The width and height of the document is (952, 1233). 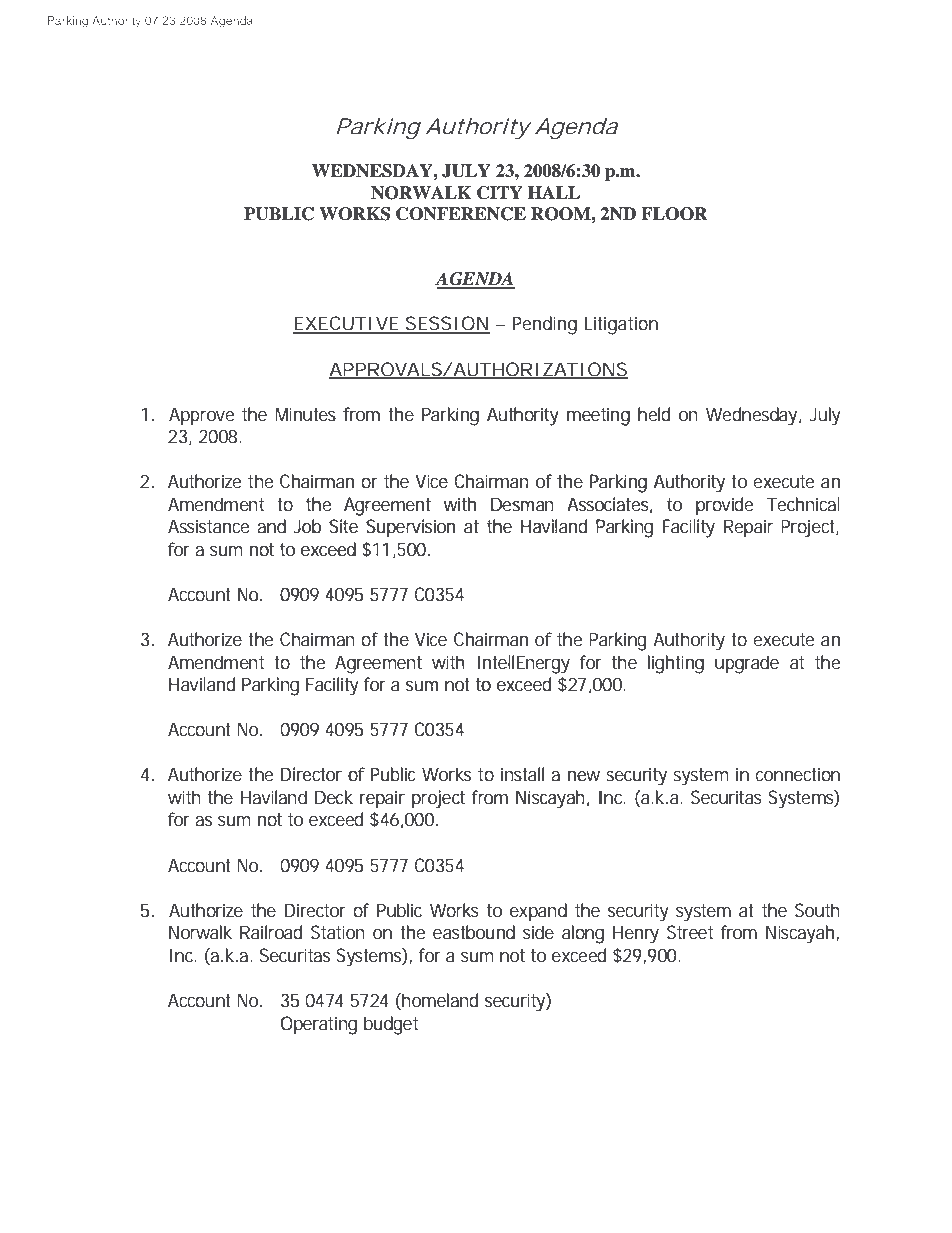 I want to click on Associates, so click(x=609, y=505).
